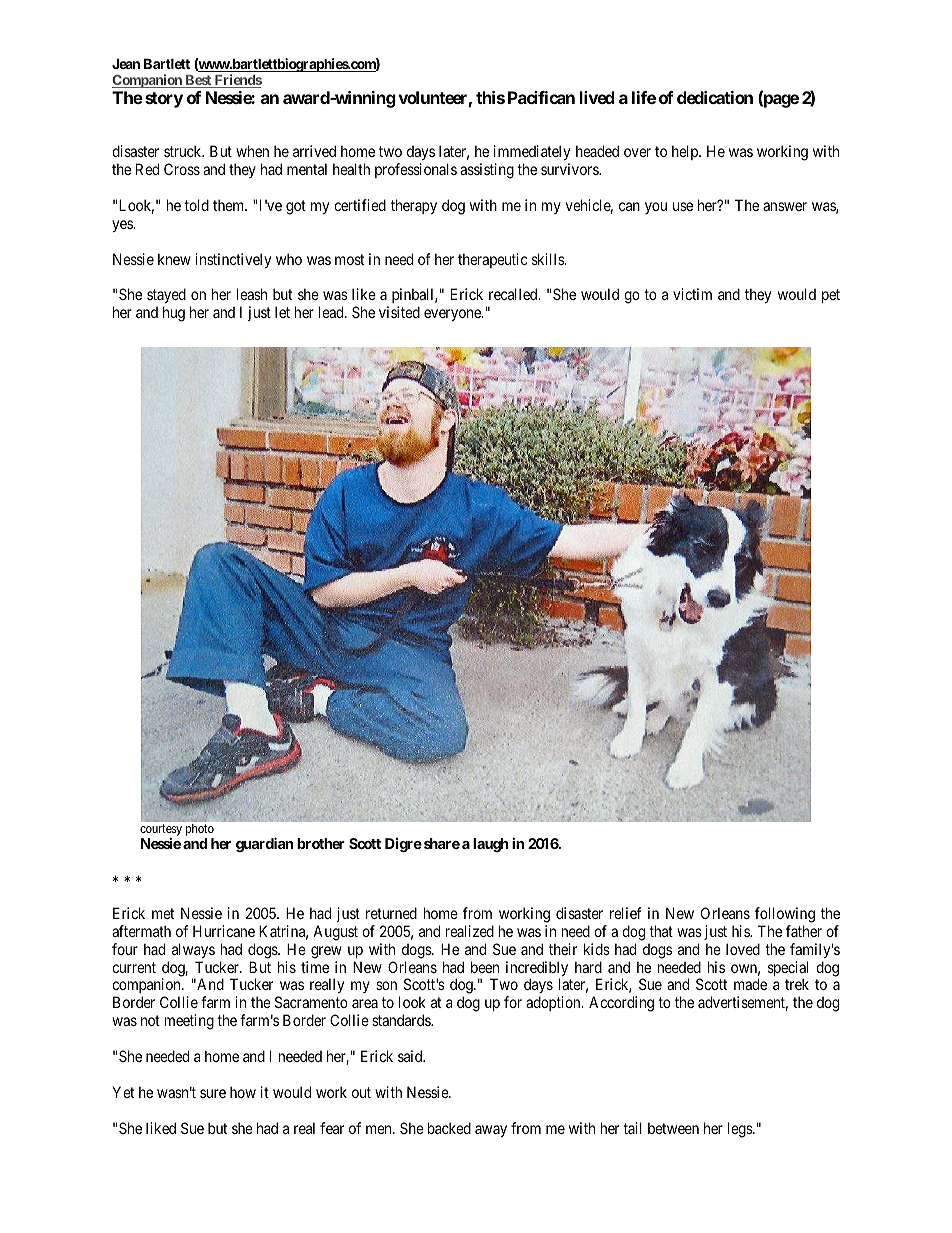 This screenshot has width=952, height=1233. Describe the element at coordinates (399, 312) in the screenshot. I see `visited` at that location.
